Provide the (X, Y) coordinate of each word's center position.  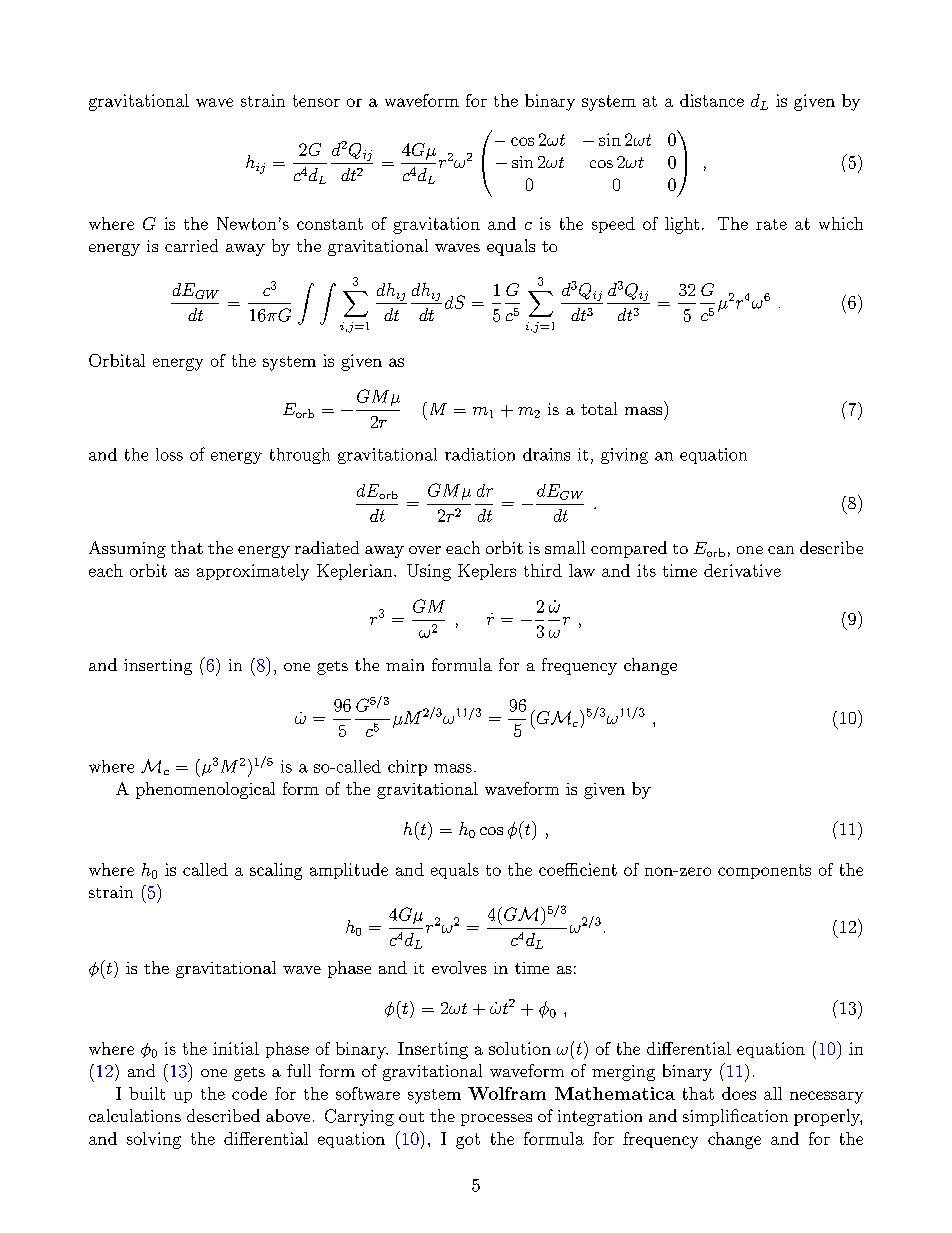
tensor (316, 101)
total (599, 408)
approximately (253, 572)
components (764, 871)
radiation (480, 454)
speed (613, 225)
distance (712, 100)
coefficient (578, 869)
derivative (742, 570)
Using (429, 572)
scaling (276, 871)
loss (169, 454)
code (249, 1093)
